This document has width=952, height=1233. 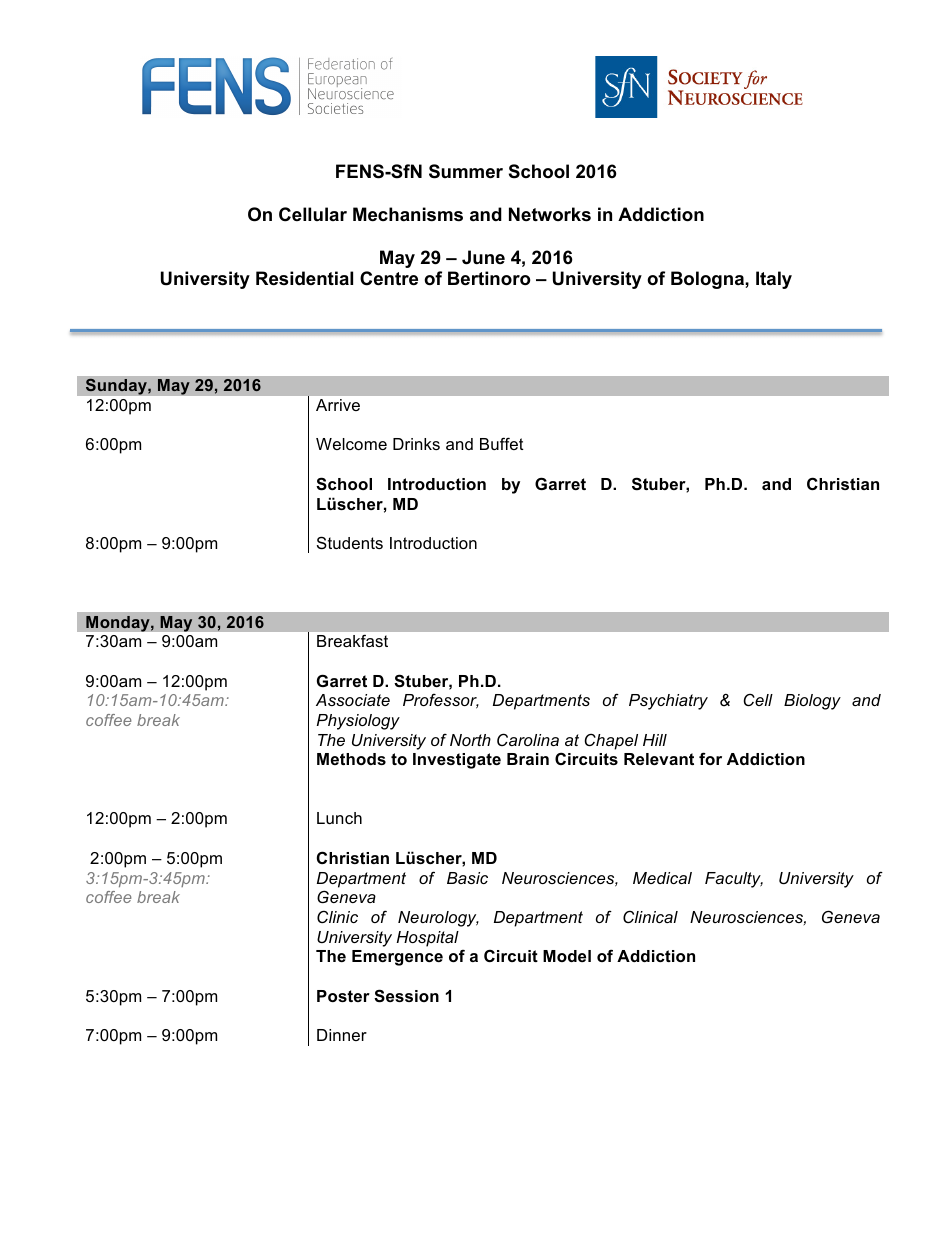 I want to click on Italy, so click(x=774, y=280).
